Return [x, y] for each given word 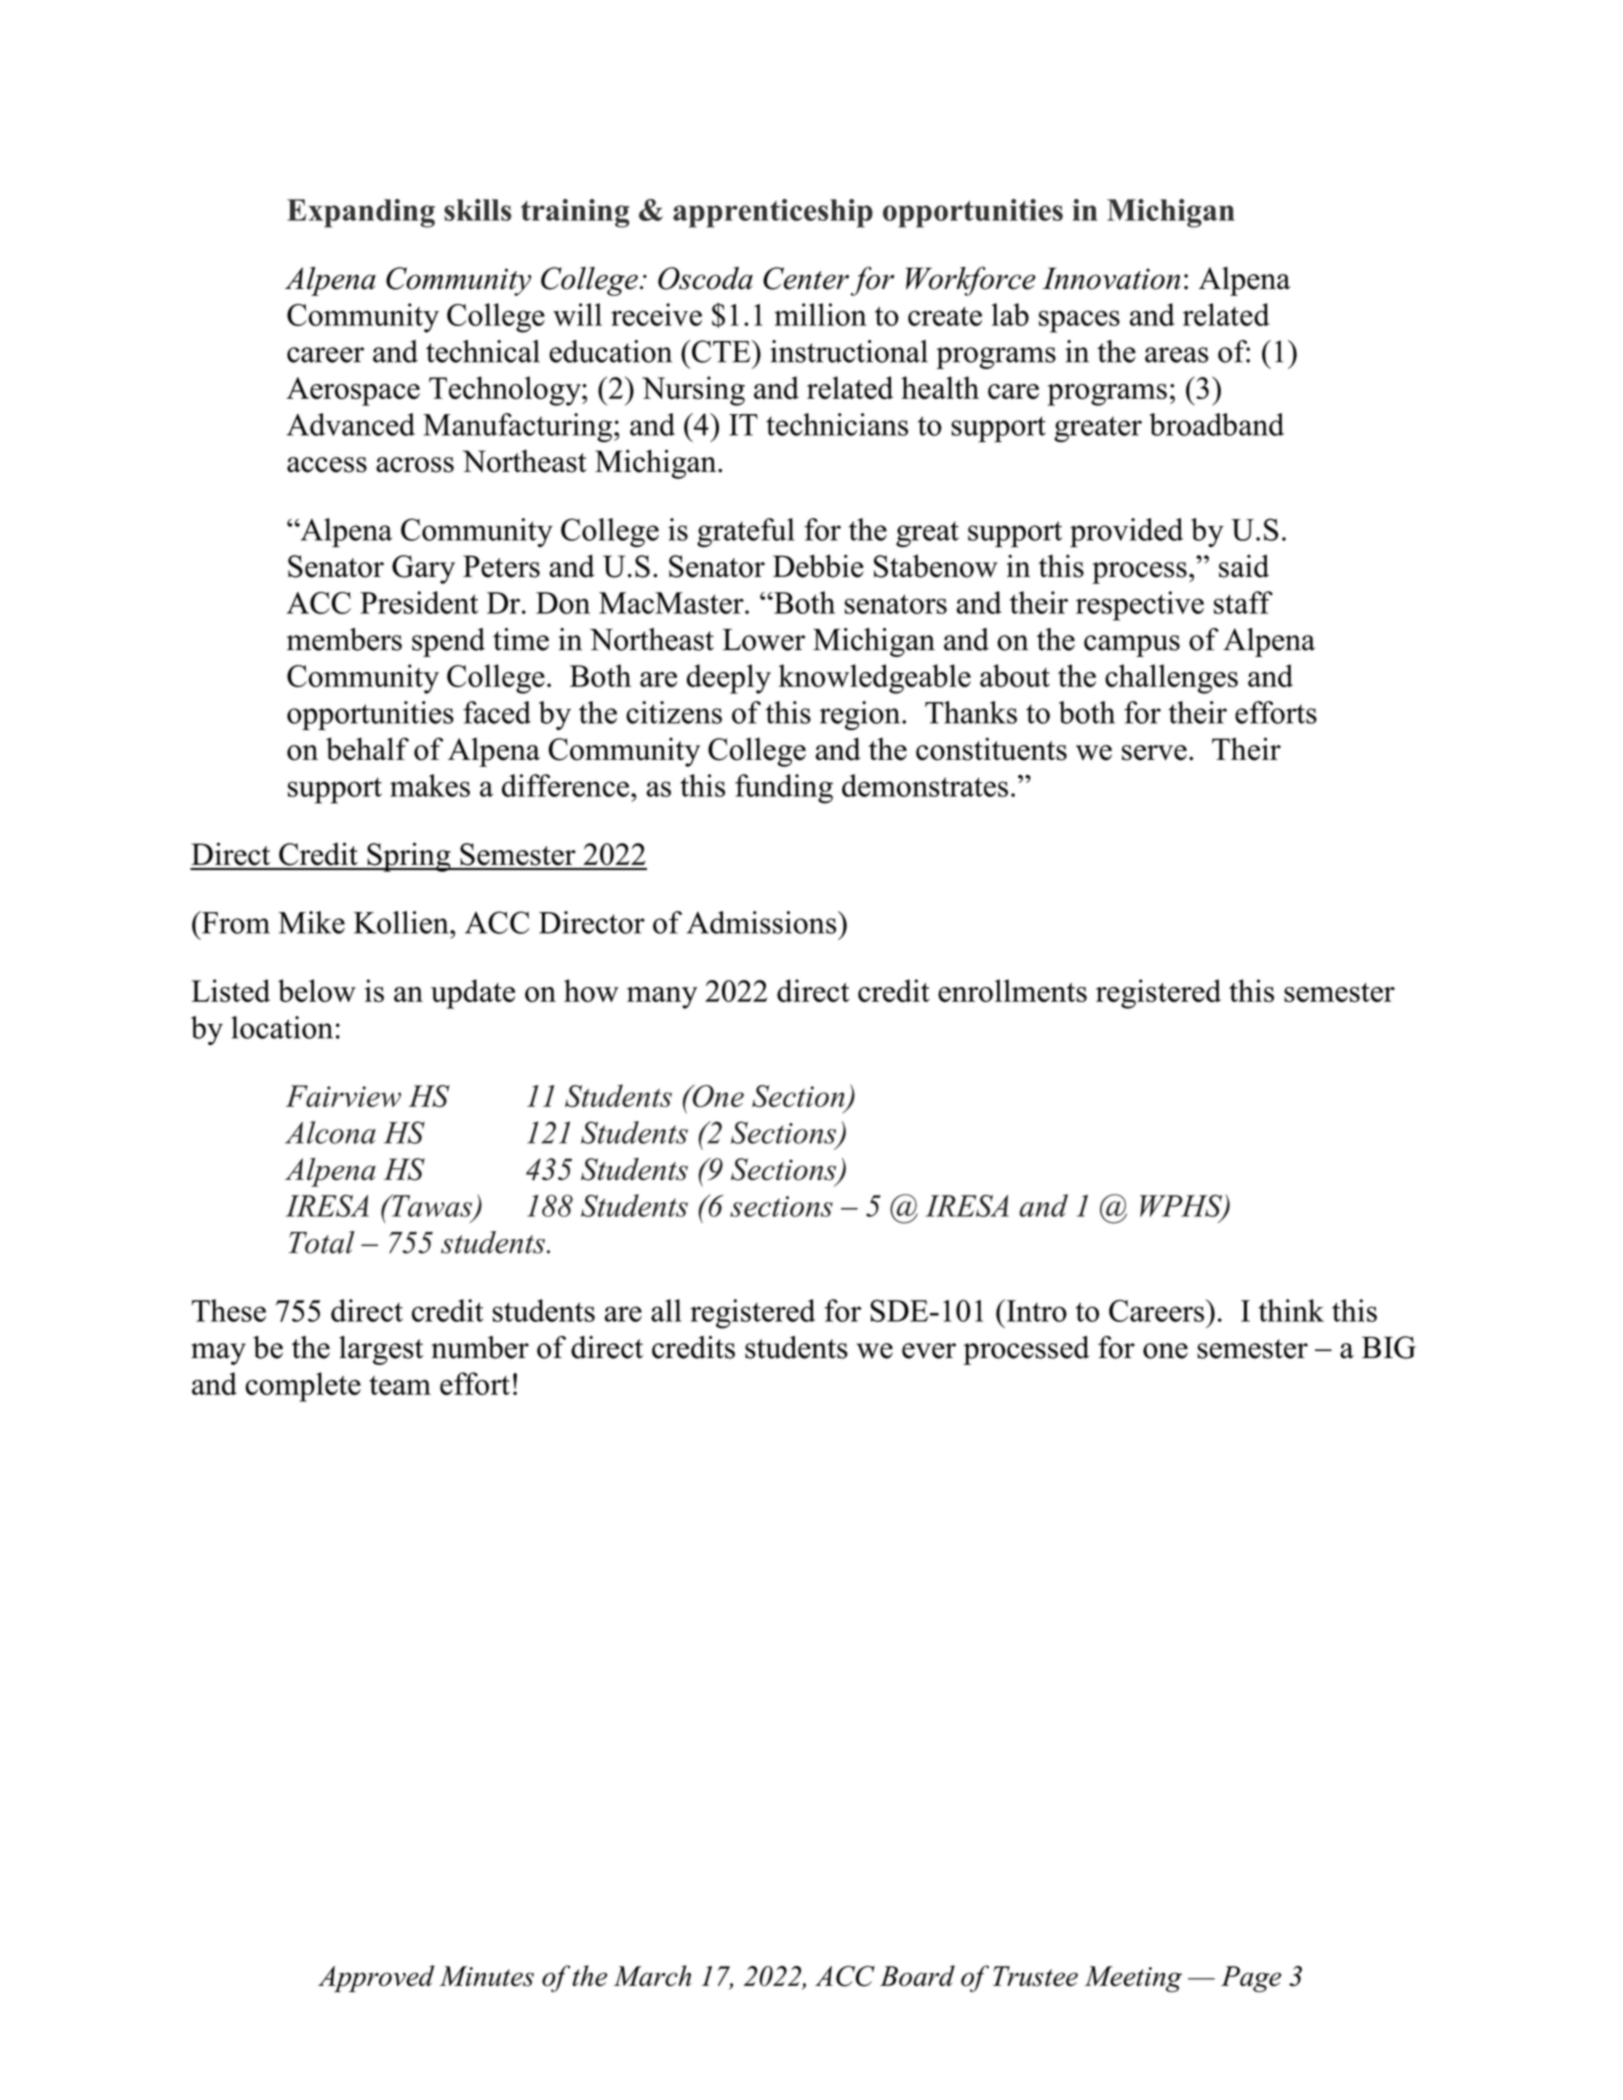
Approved [376, 1978]
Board [917, 1976]
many [662, 998]
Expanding [361, 213]
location [282, 1027]
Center [806, 278]
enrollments [1012, 990]
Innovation [1111, 278]
